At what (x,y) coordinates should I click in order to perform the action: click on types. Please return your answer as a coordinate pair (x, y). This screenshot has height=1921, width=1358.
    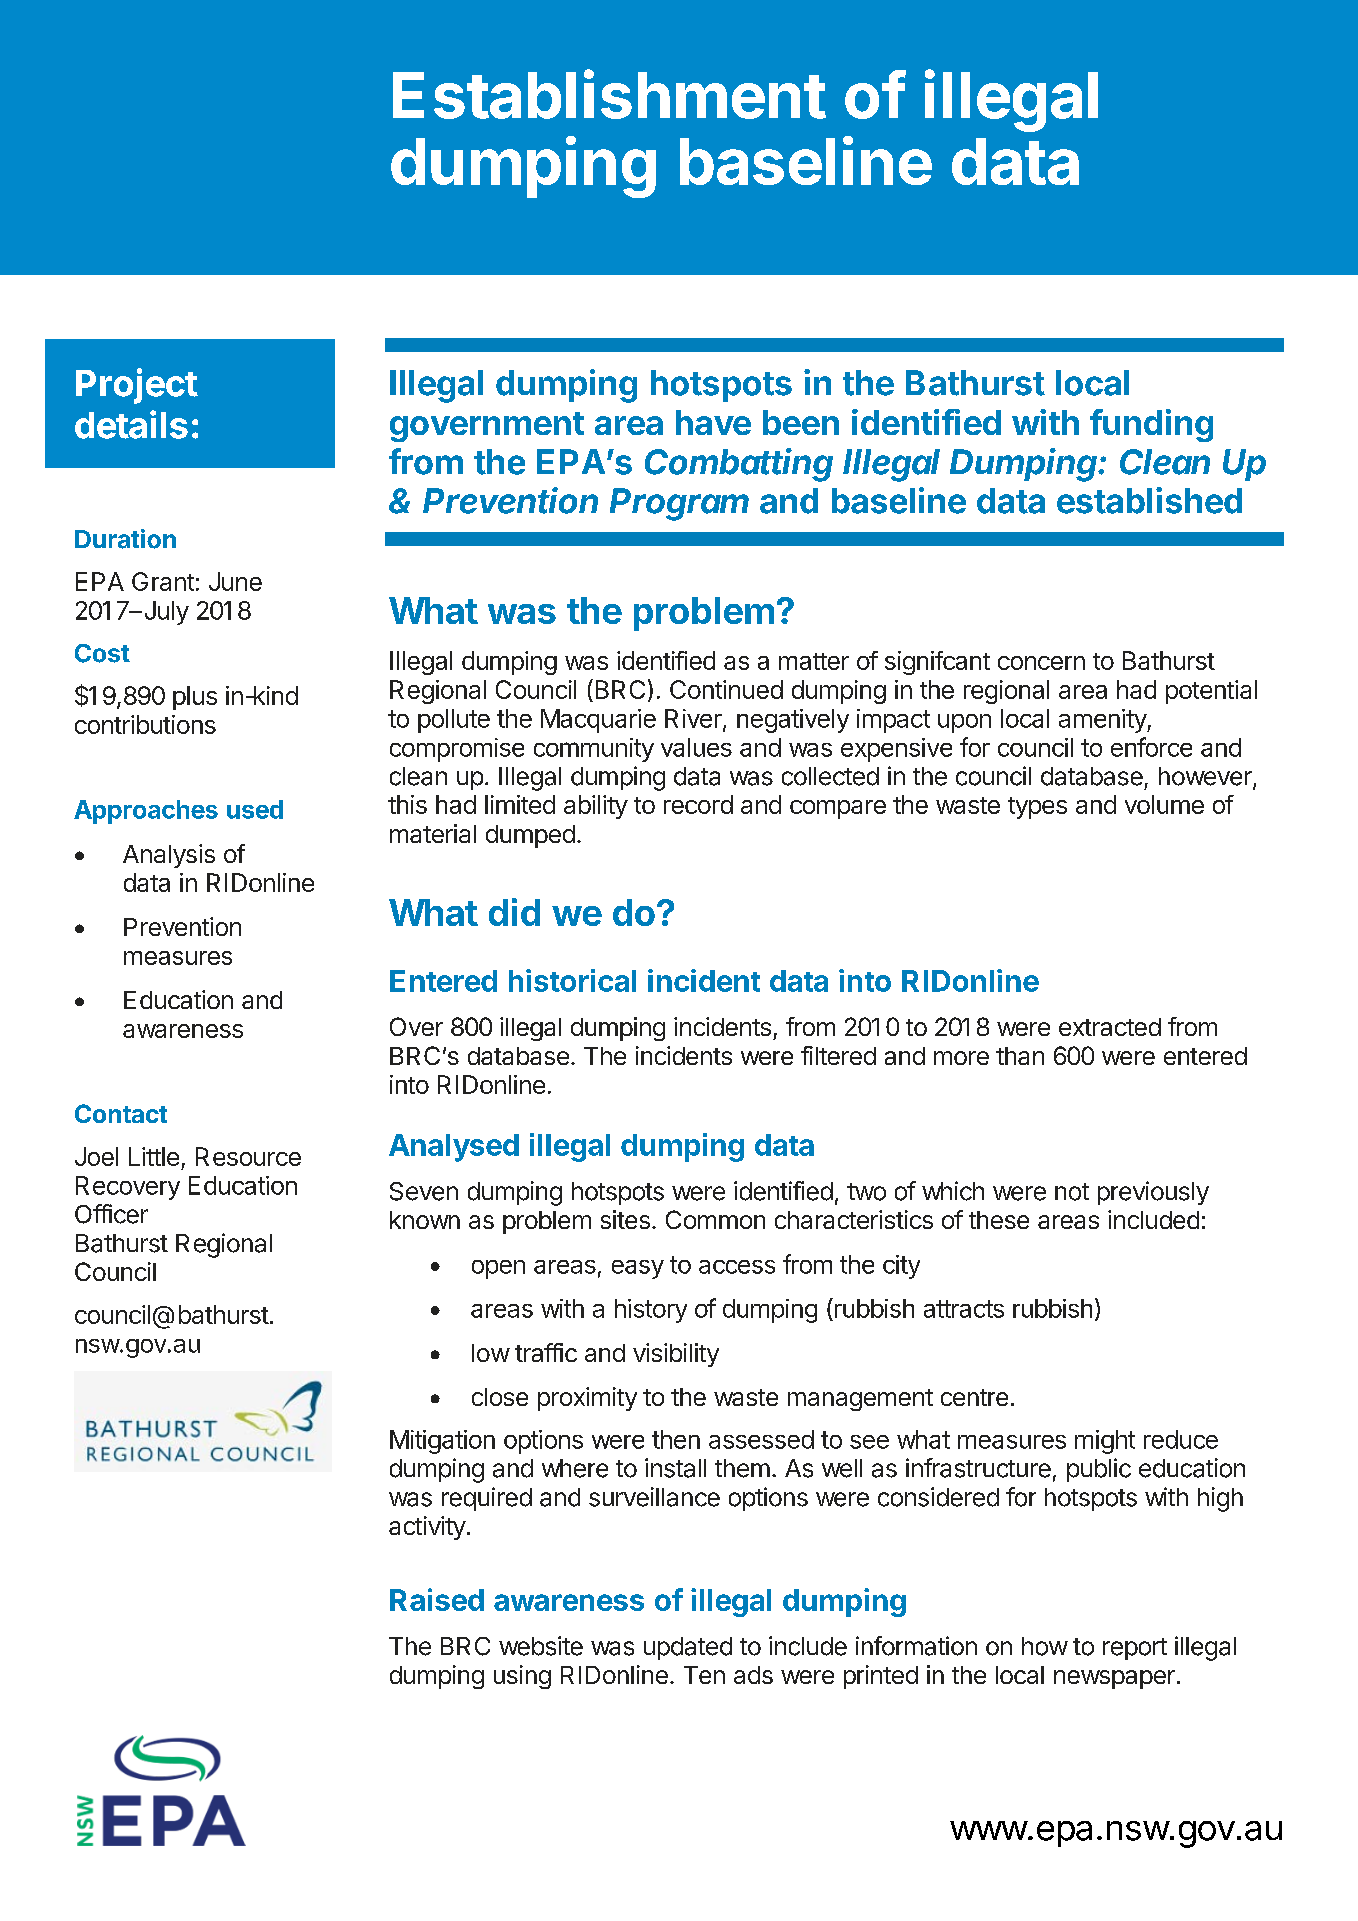
    Looking at the image, I should click on (1037, 808).
